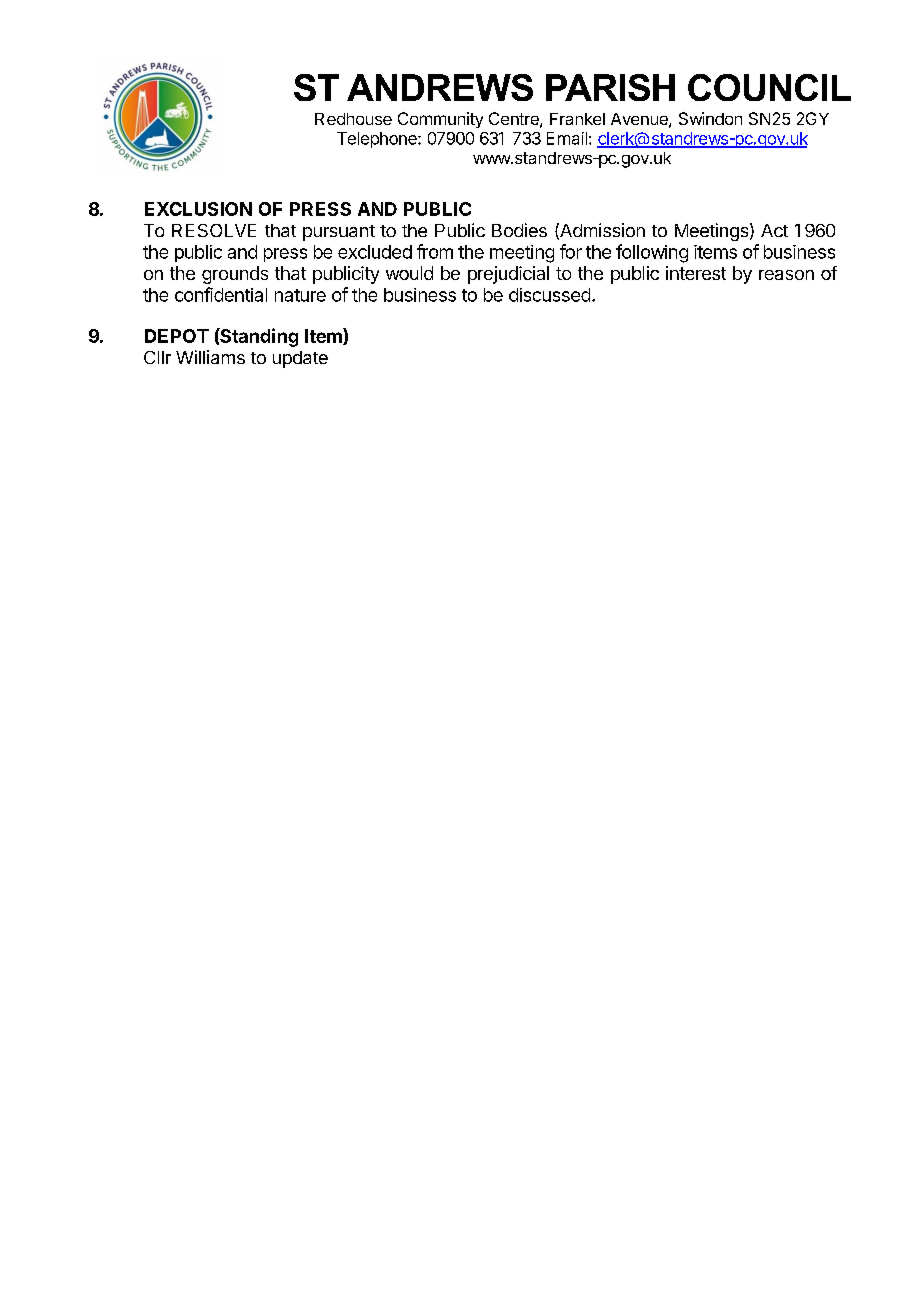 Image resolution: width=924 pixels, height=1308 pixels. Describe the element at coordinates (440, 120) in the document. I see `Community` at that location.
